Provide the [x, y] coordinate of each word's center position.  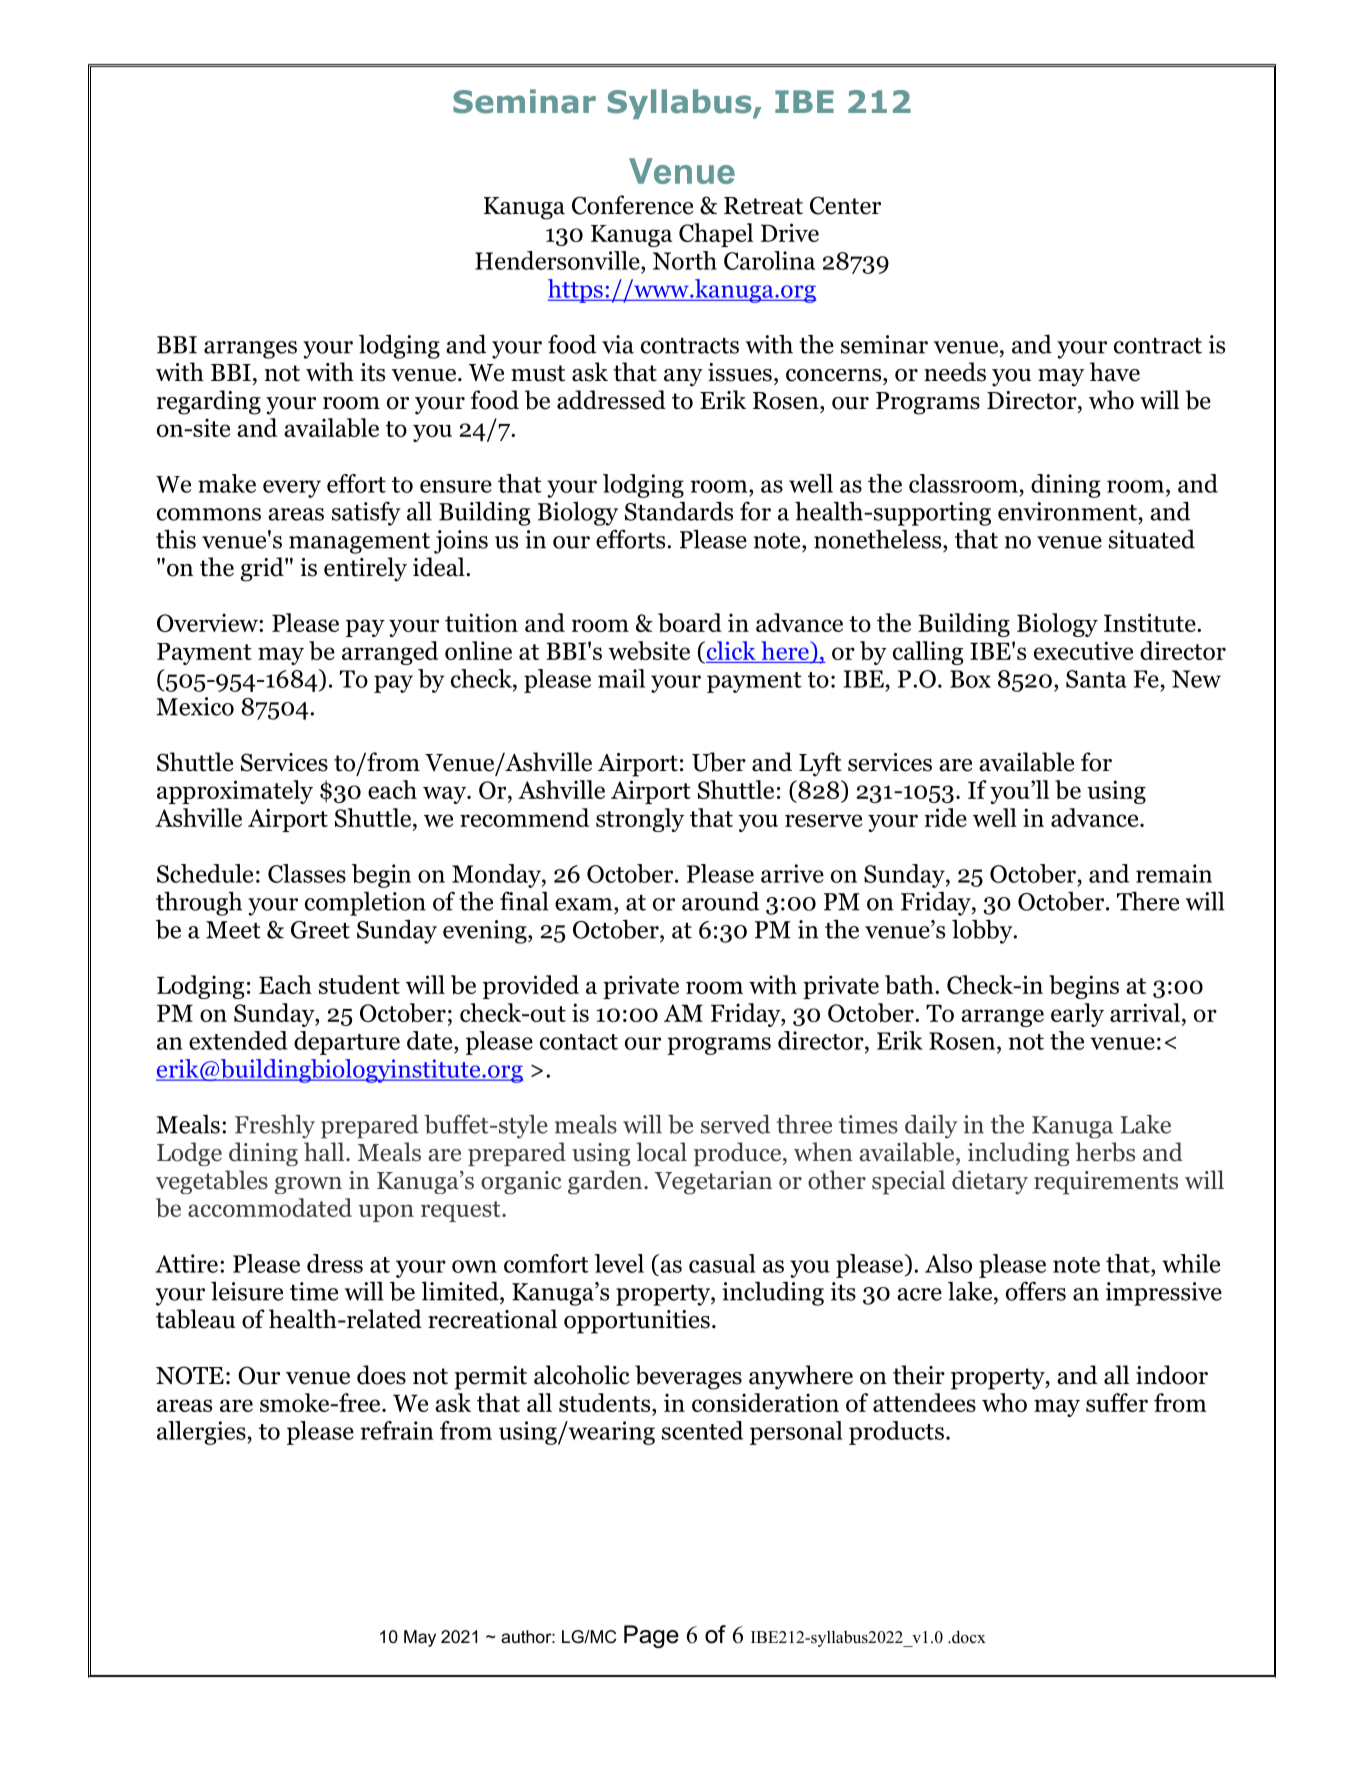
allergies [202, 1433]
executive [1083, 650]
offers [1036, 1291]
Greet [320, 930]
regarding [209, 402]
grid [263, 569]
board [690, 623]
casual [722, 1263]
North [685, 260]
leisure [247, 1291]
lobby [983, 931]
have [1115, 372]
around [721, 901]
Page [651, 1636]
